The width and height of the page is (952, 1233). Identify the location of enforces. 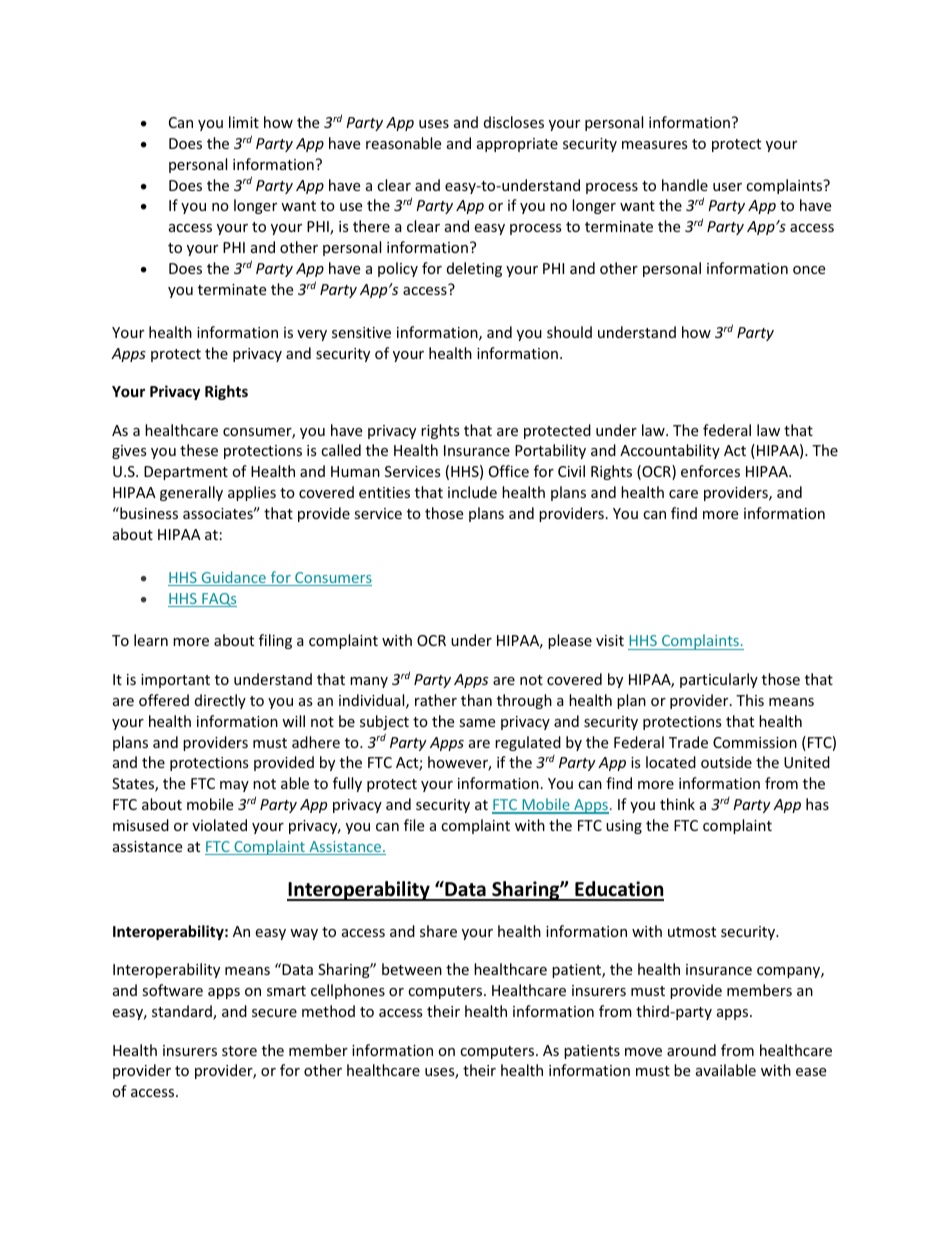
(710, 471).
